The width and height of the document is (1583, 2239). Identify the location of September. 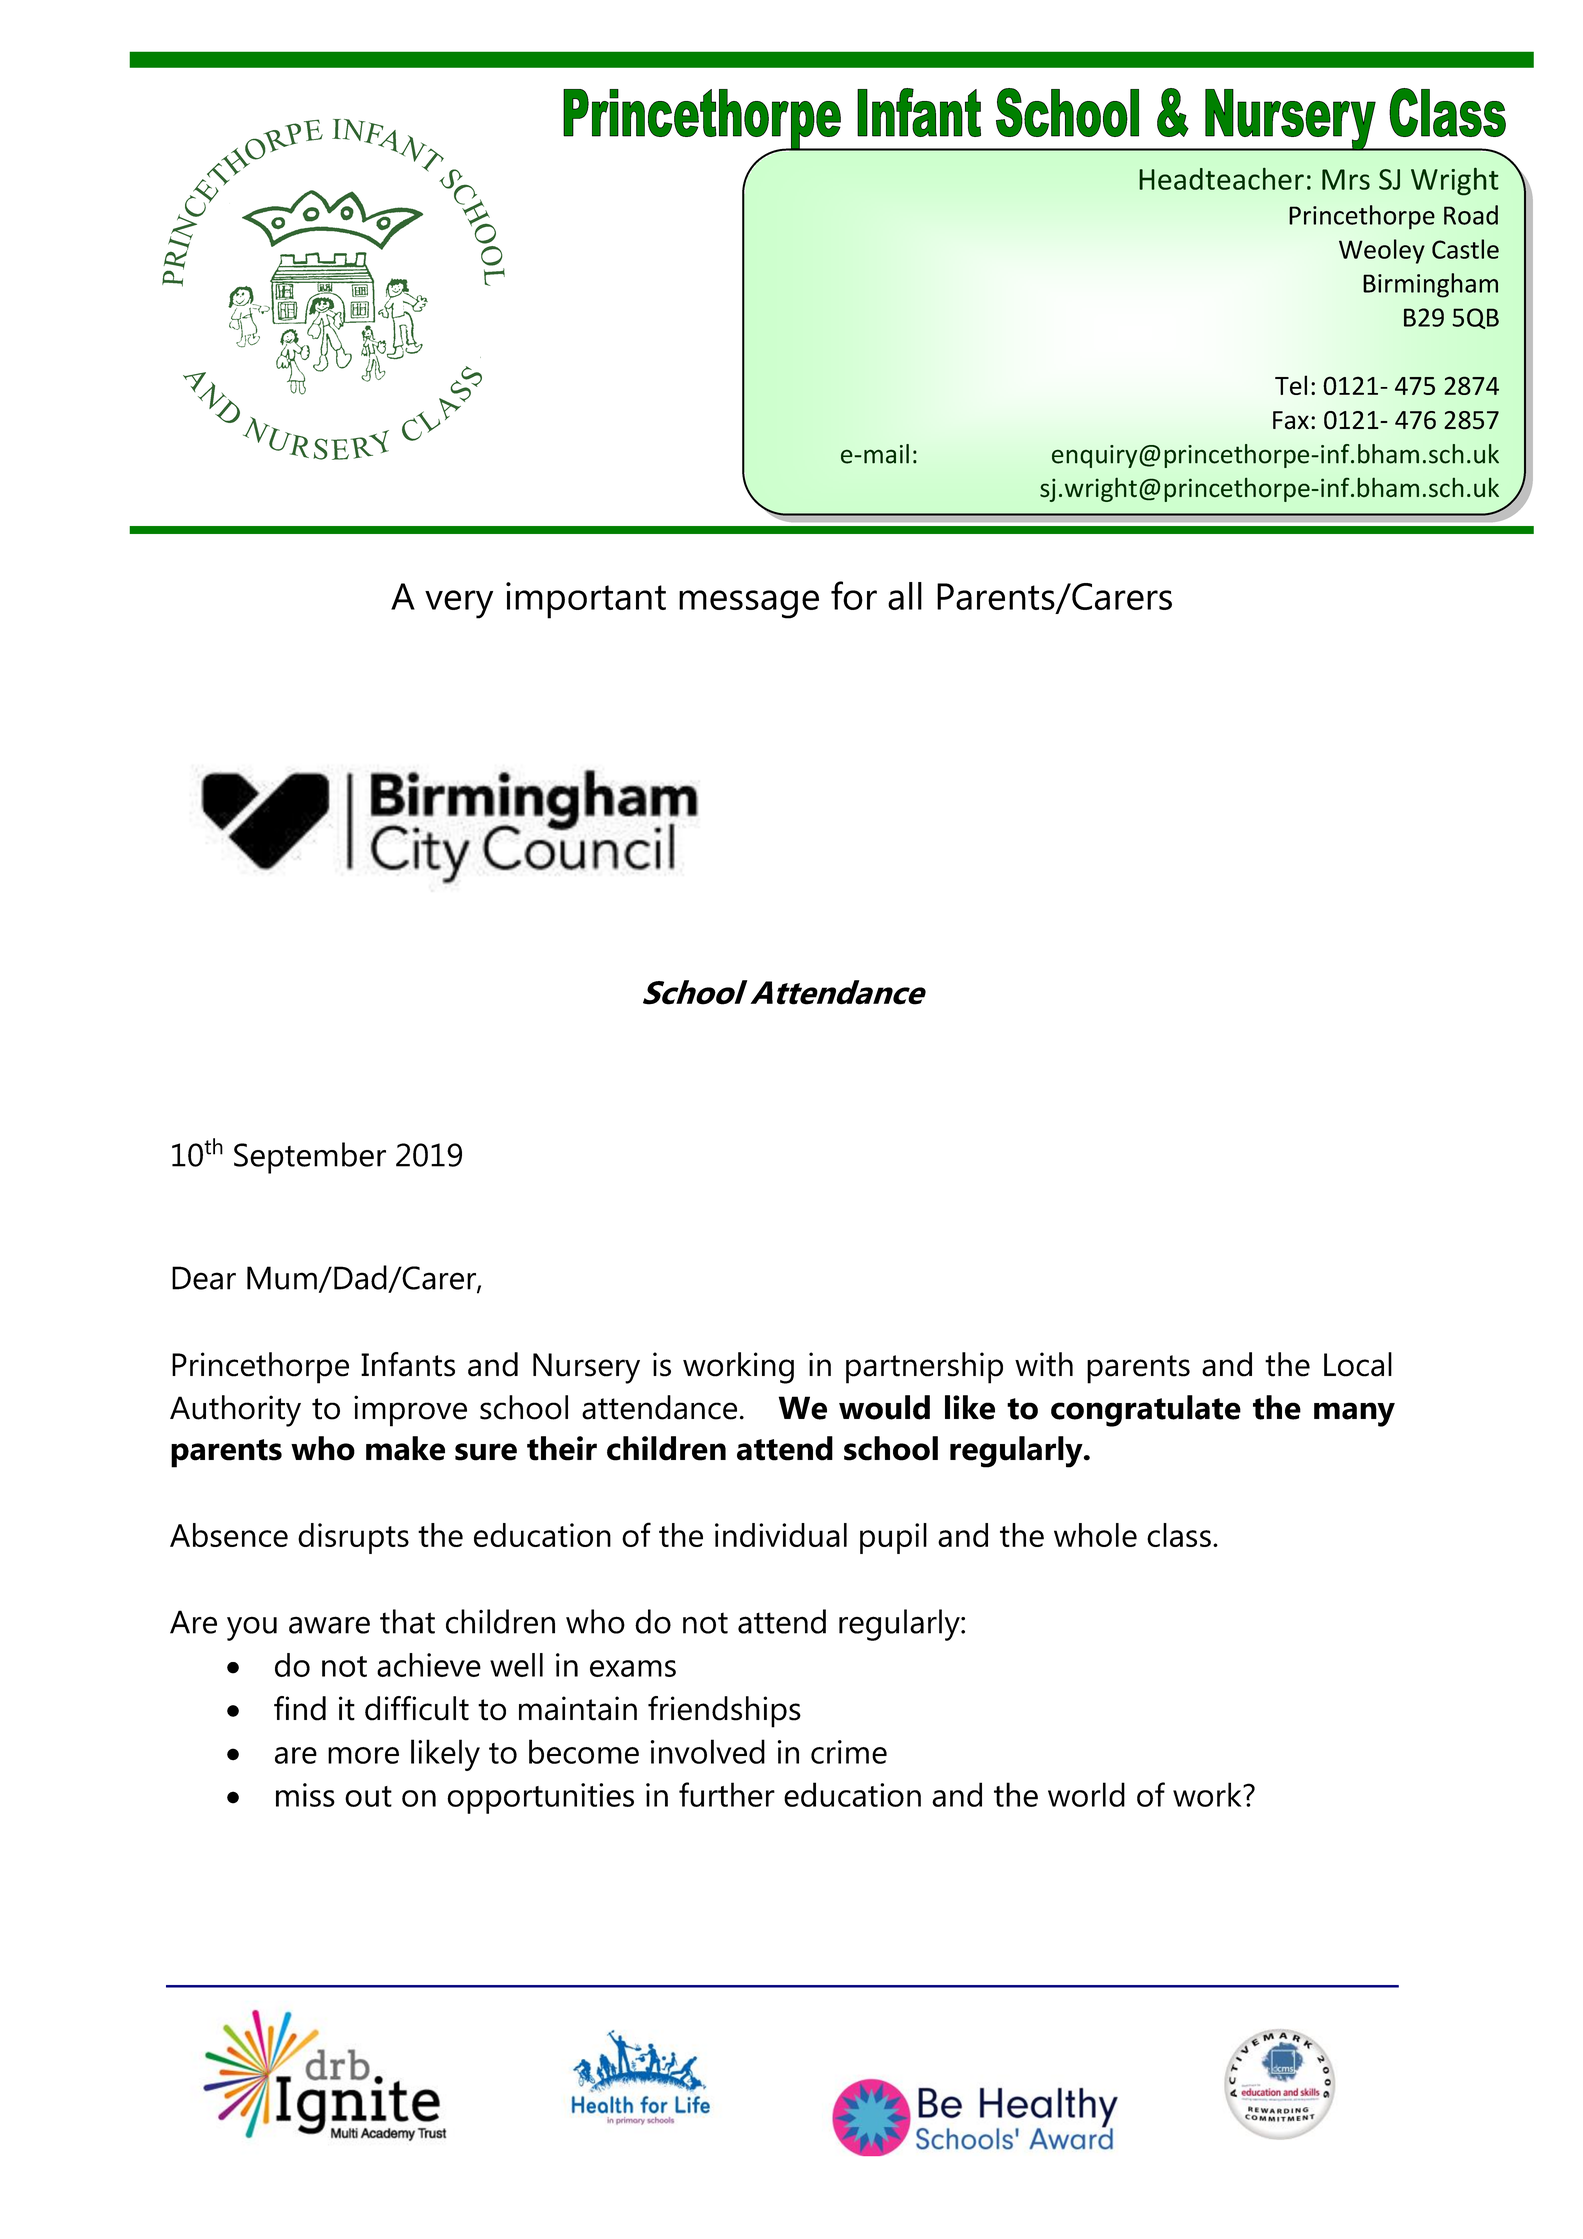
(310, 1158).
